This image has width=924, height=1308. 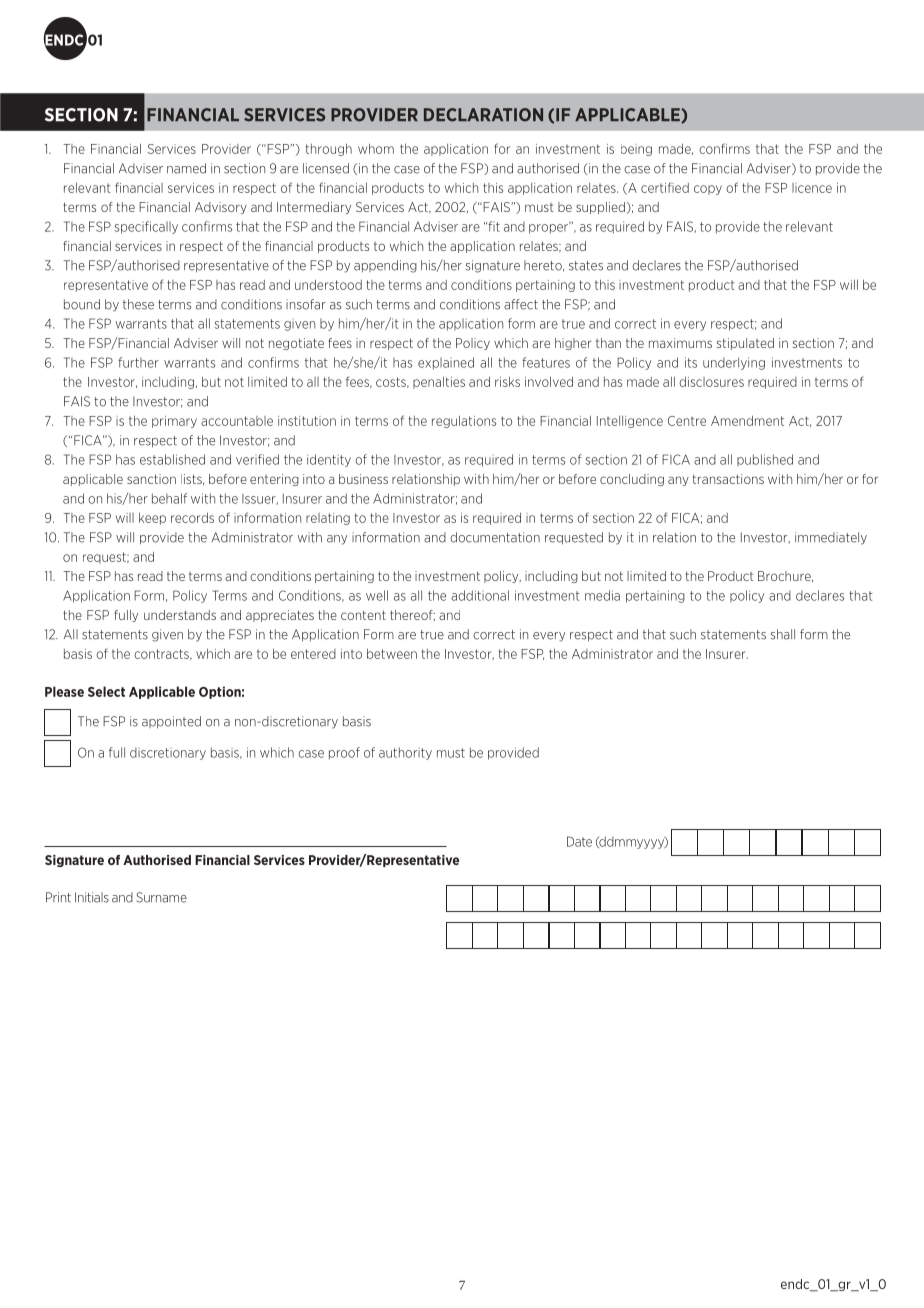 I want to click on between, so click(x=392, y=653).
